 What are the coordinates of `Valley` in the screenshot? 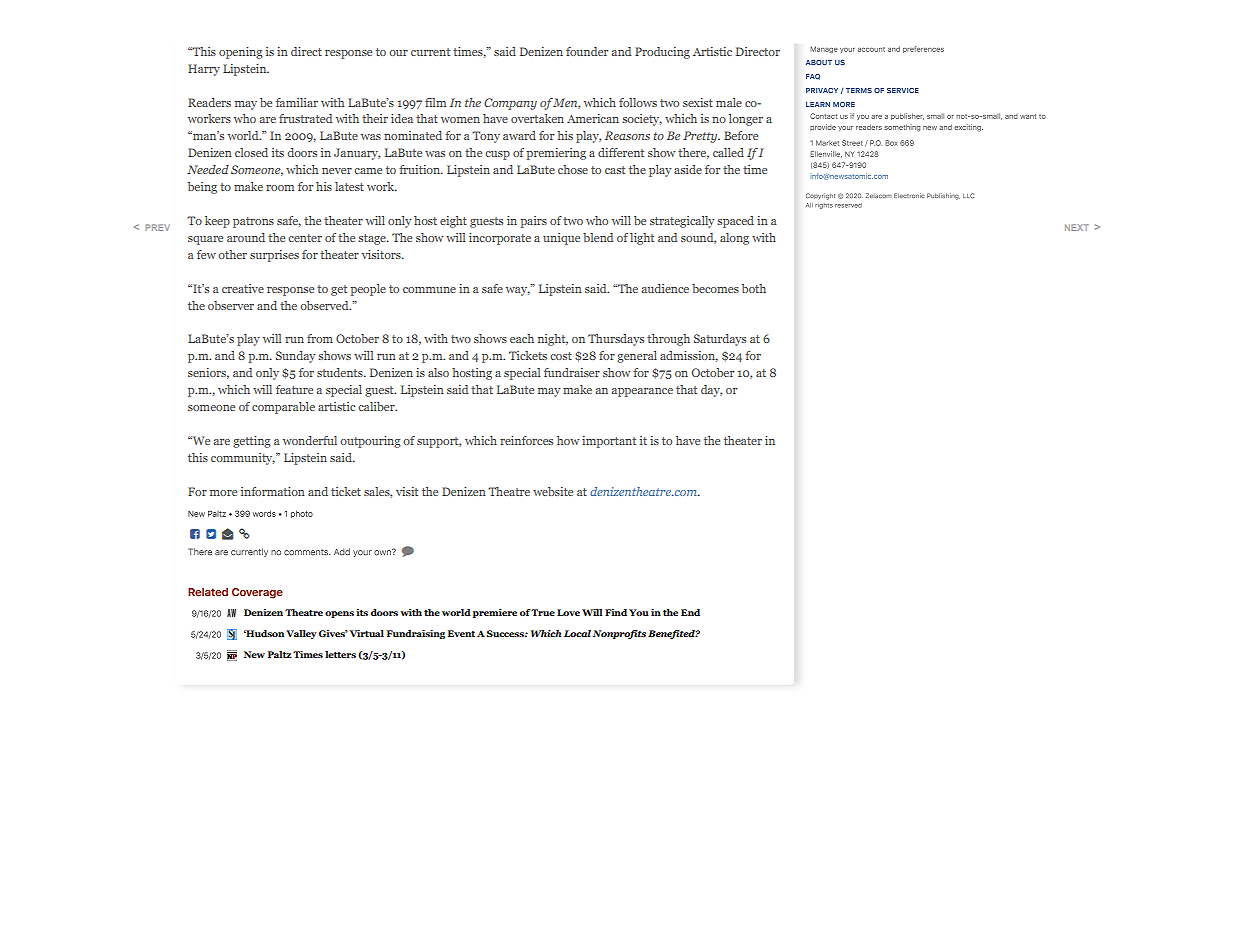 It's located at (301, 634).
